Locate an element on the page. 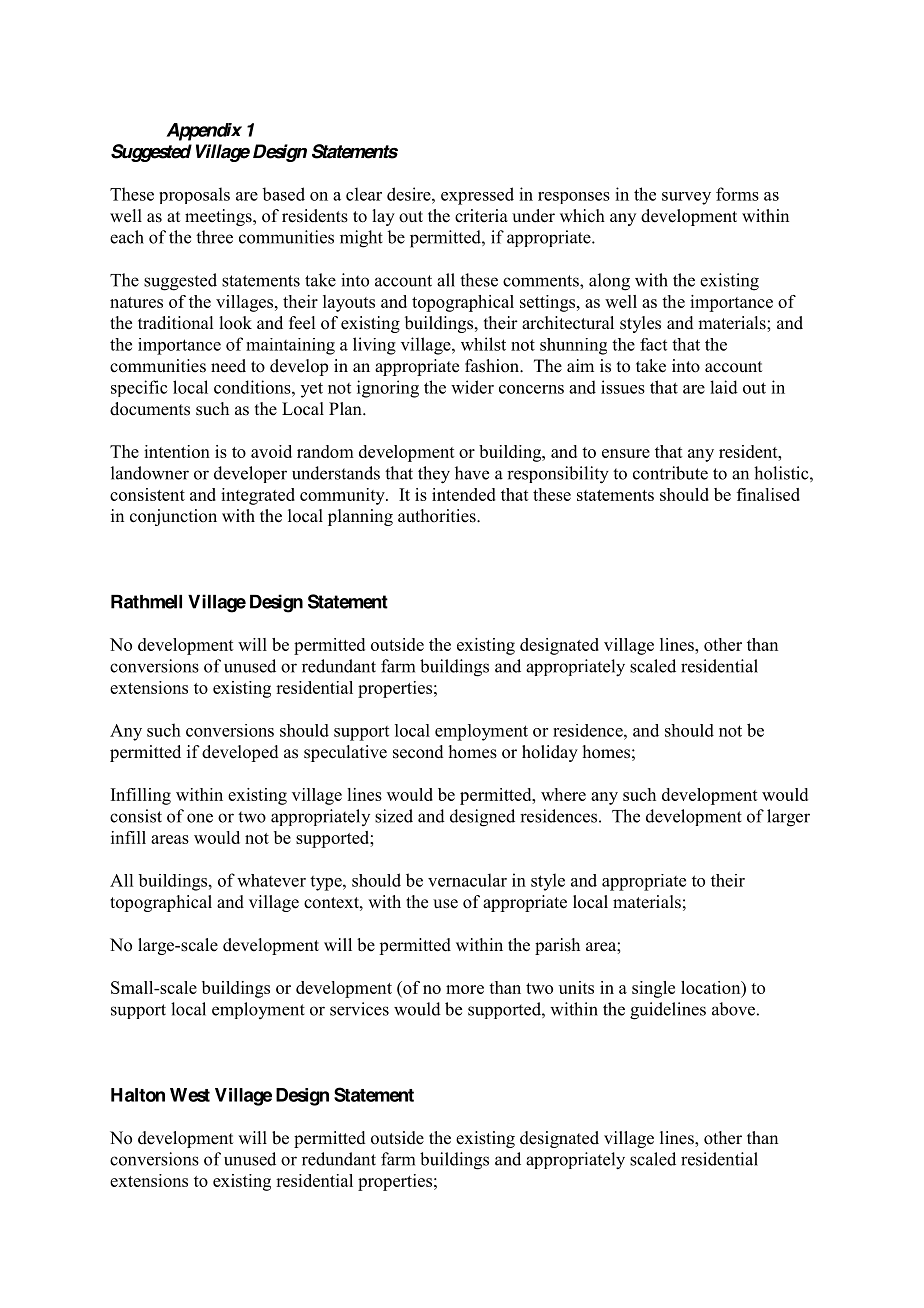 The width and height of the document is (924, 1308). need is located at coordinates (228, 366).
